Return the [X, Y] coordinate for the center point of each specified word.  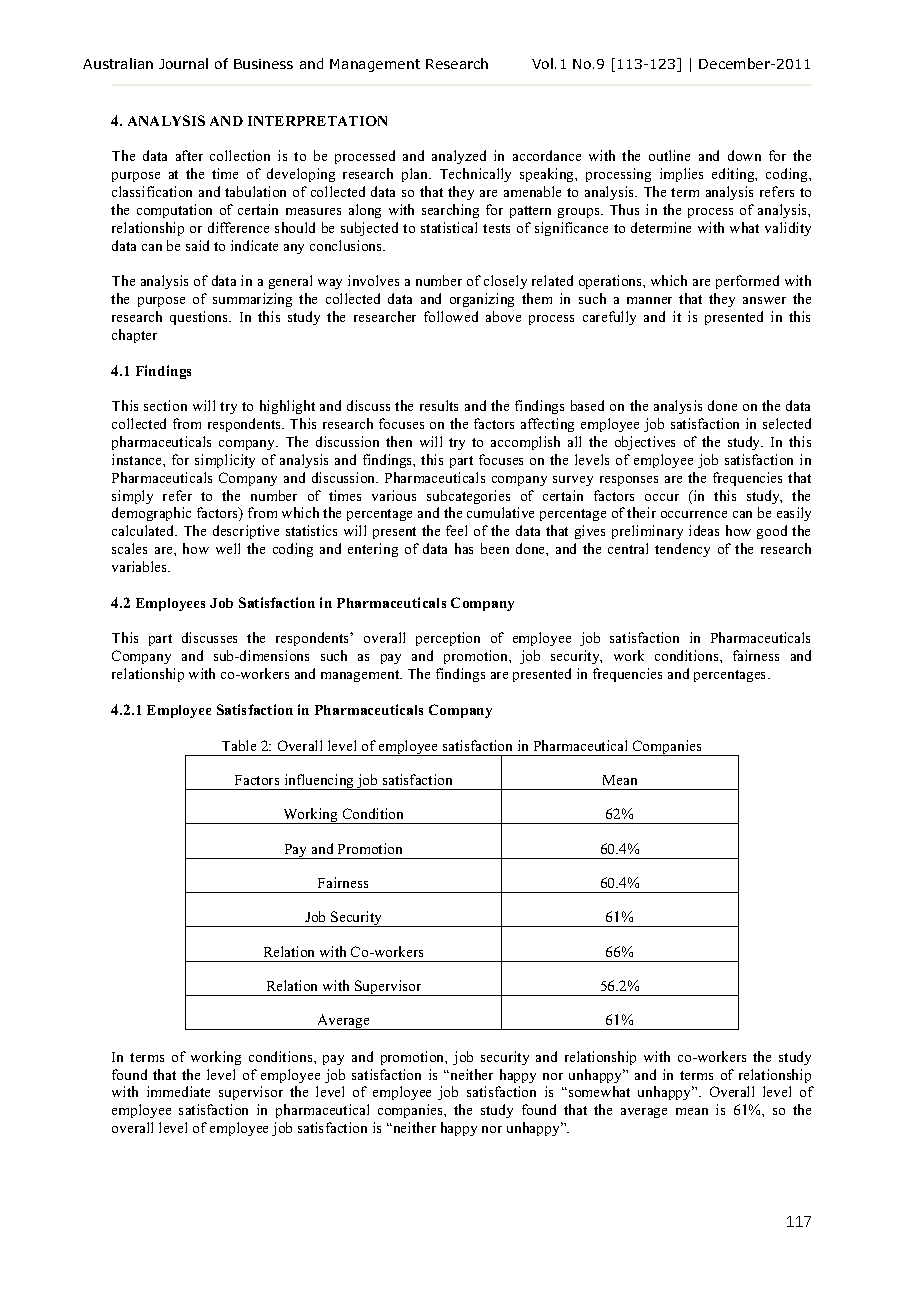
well [228, 548]
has [464, 548]
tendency [682, 550]
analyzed [459, 157]
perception [448, 639]
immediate [178, 1091]
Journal [183, 63]
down [744, 155]
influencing [319, 782]
